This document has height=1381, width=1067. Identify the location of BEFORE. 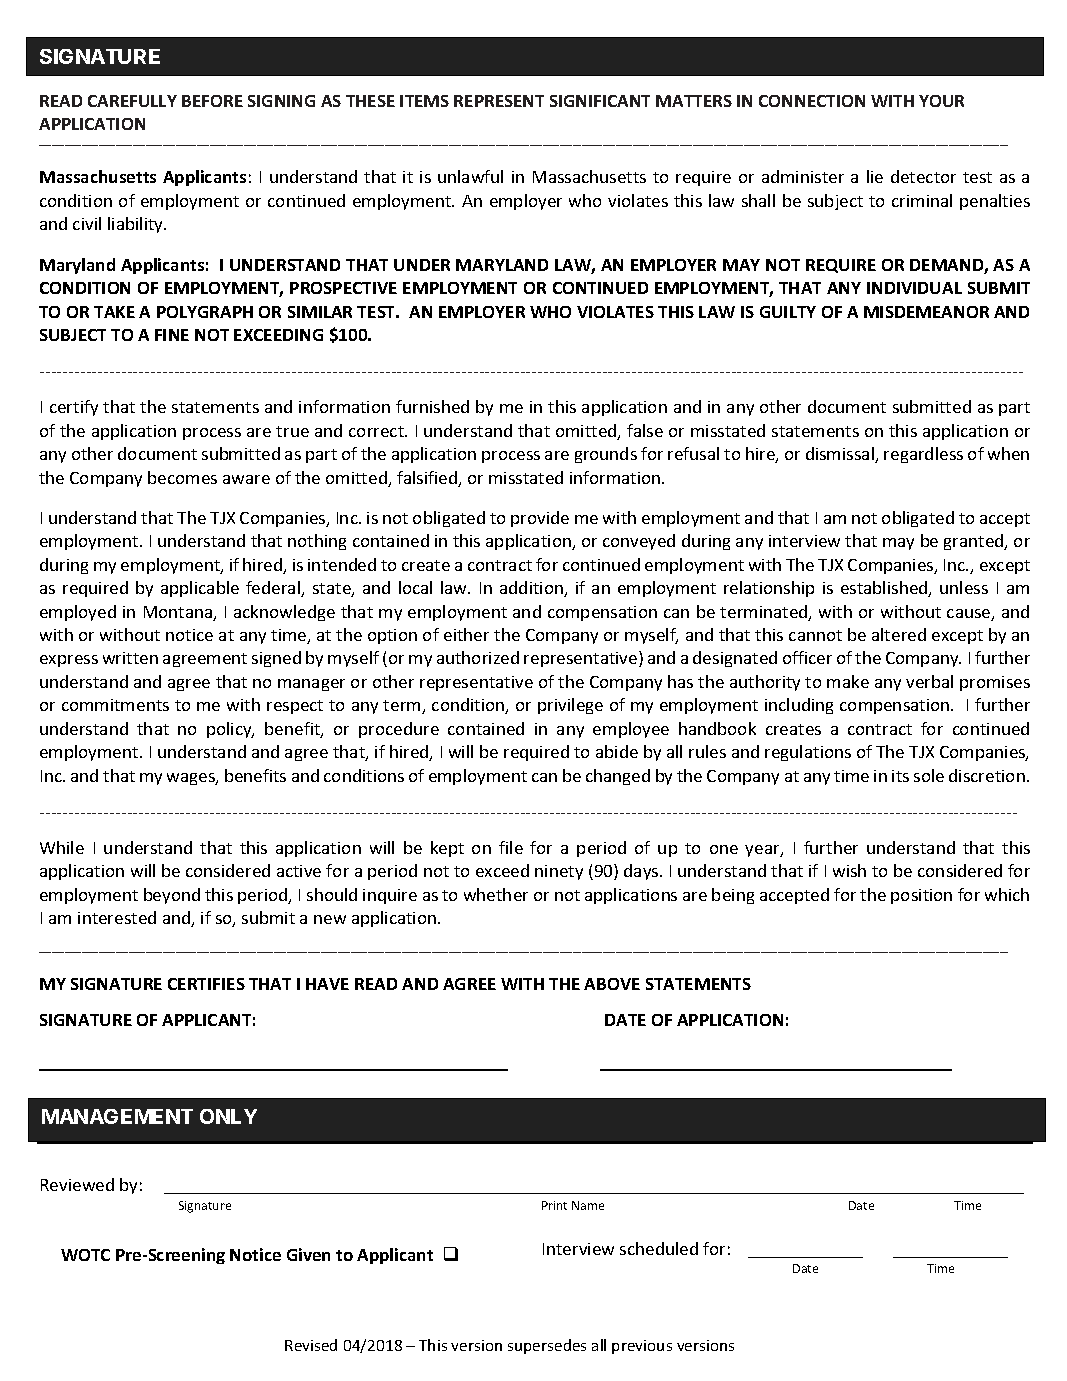
(212, 101).
